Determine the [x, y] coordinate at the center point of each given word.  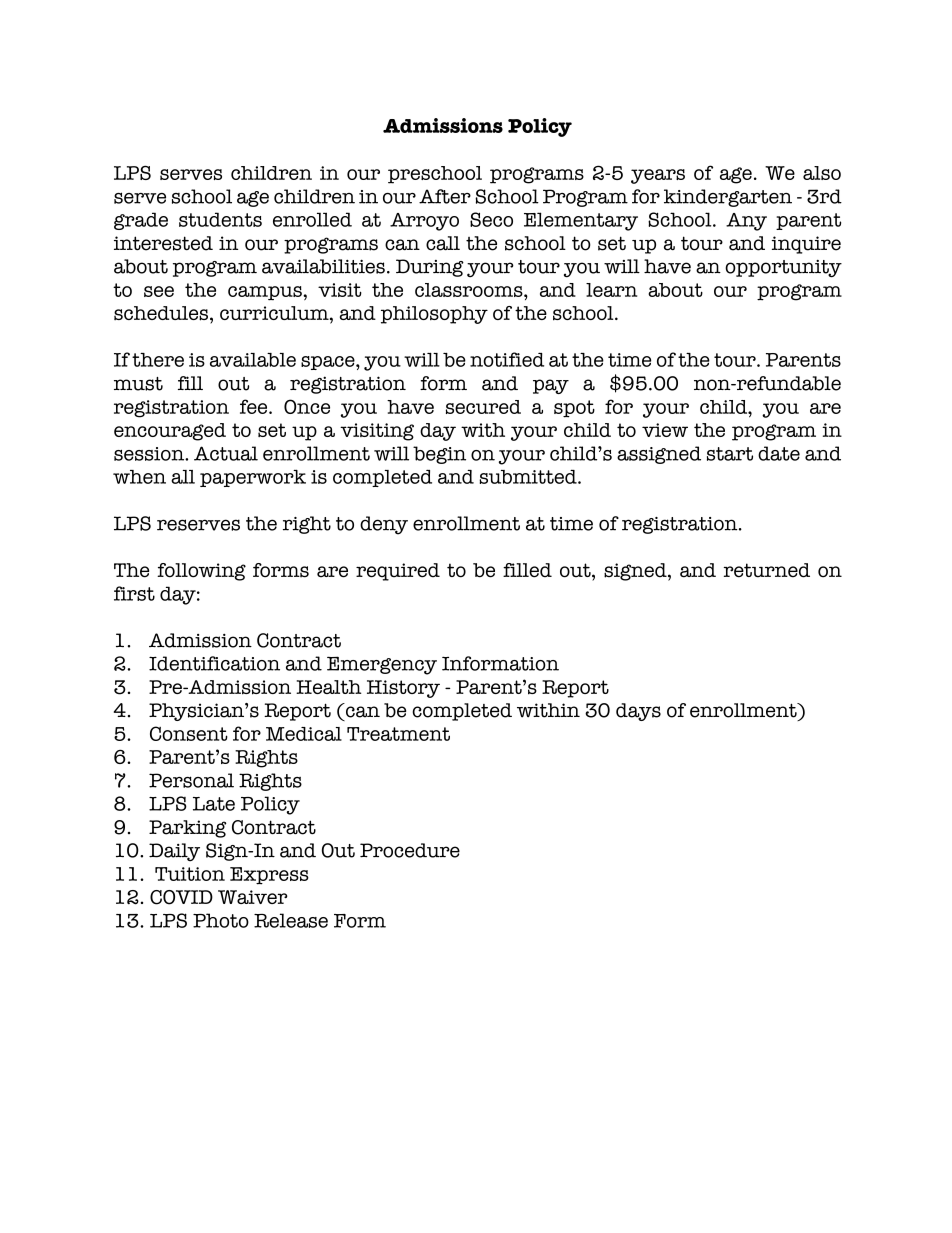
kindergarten [728, 198]
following [201, 572]
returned [767, 570]
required [398, 572]
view [665, 430]
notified [507, 359]
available [253, 360]
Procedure [410, 850]
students [220, 219]
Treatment [398, 734]
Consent [189, 733]
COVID [181, 897]
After [445, 196]
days [638, 712]
